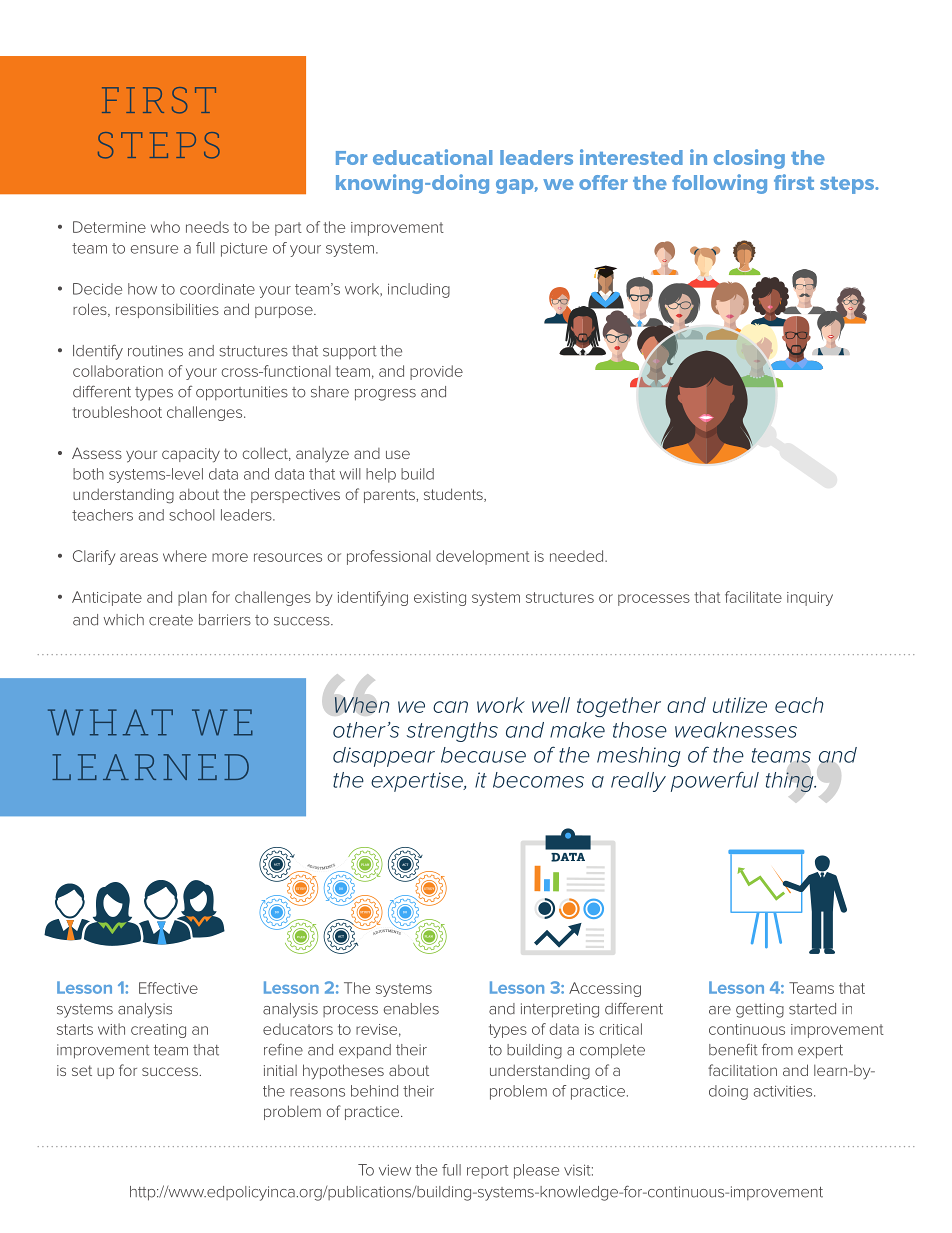 Image resolution: width=952 pixels, height=1233 pixels. What do you see at coordinates (82, 1070) in the document?
I see `set` at bounding box center [82, 1070].
